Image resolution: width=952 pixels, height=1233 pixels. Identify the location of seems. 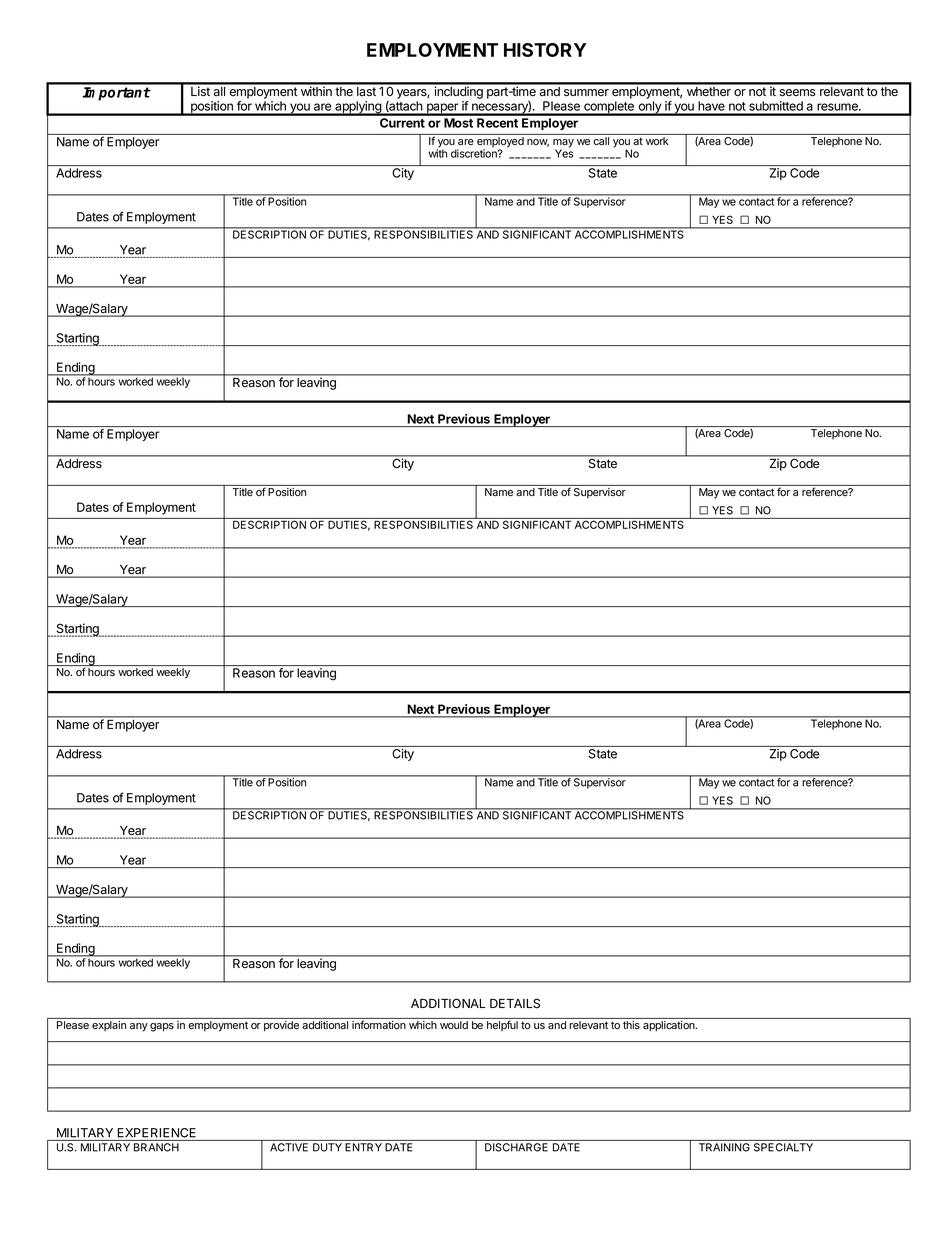
(798, 93).
